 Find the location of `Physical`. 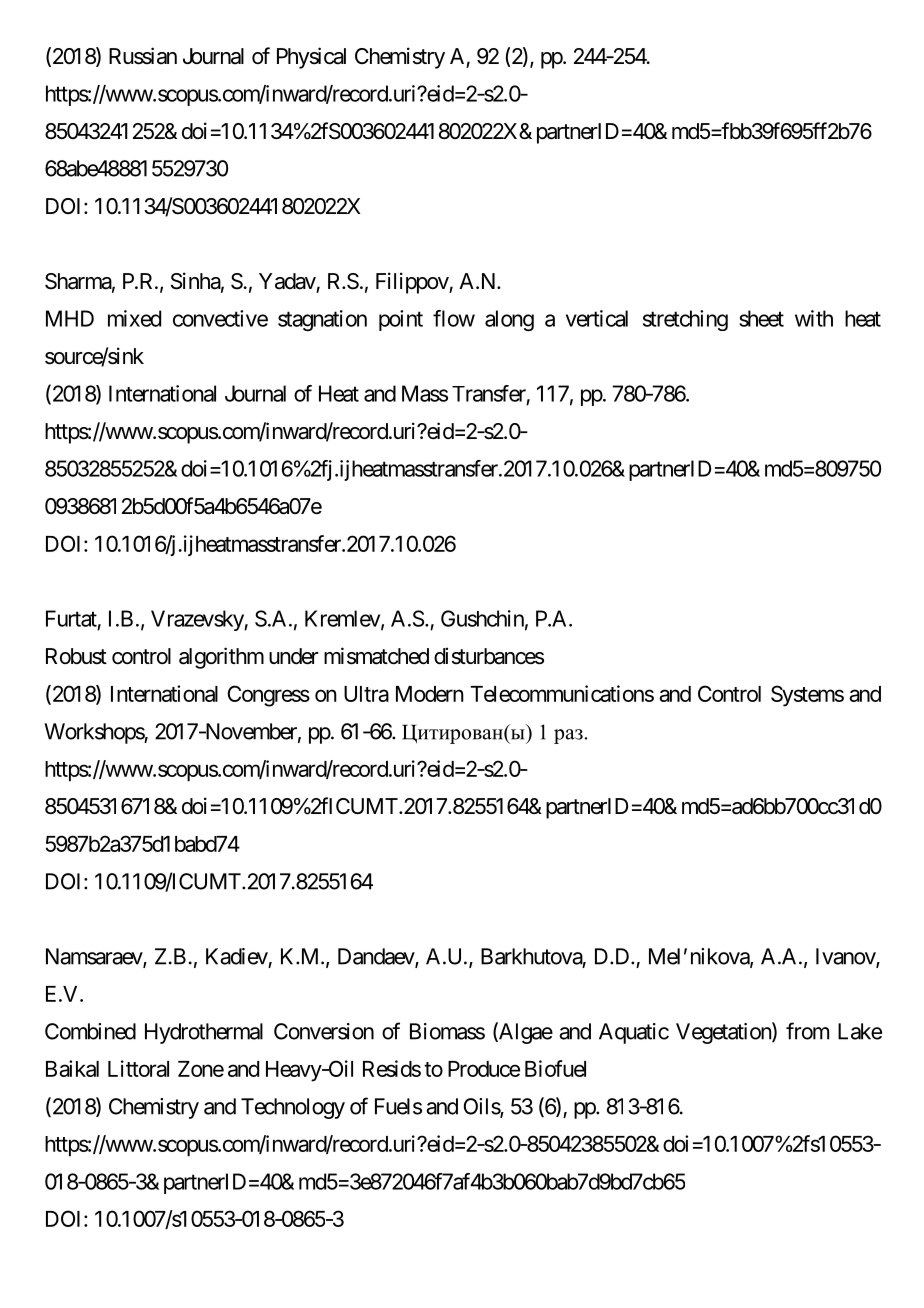

Physical is located at coordinates (311, 58).
